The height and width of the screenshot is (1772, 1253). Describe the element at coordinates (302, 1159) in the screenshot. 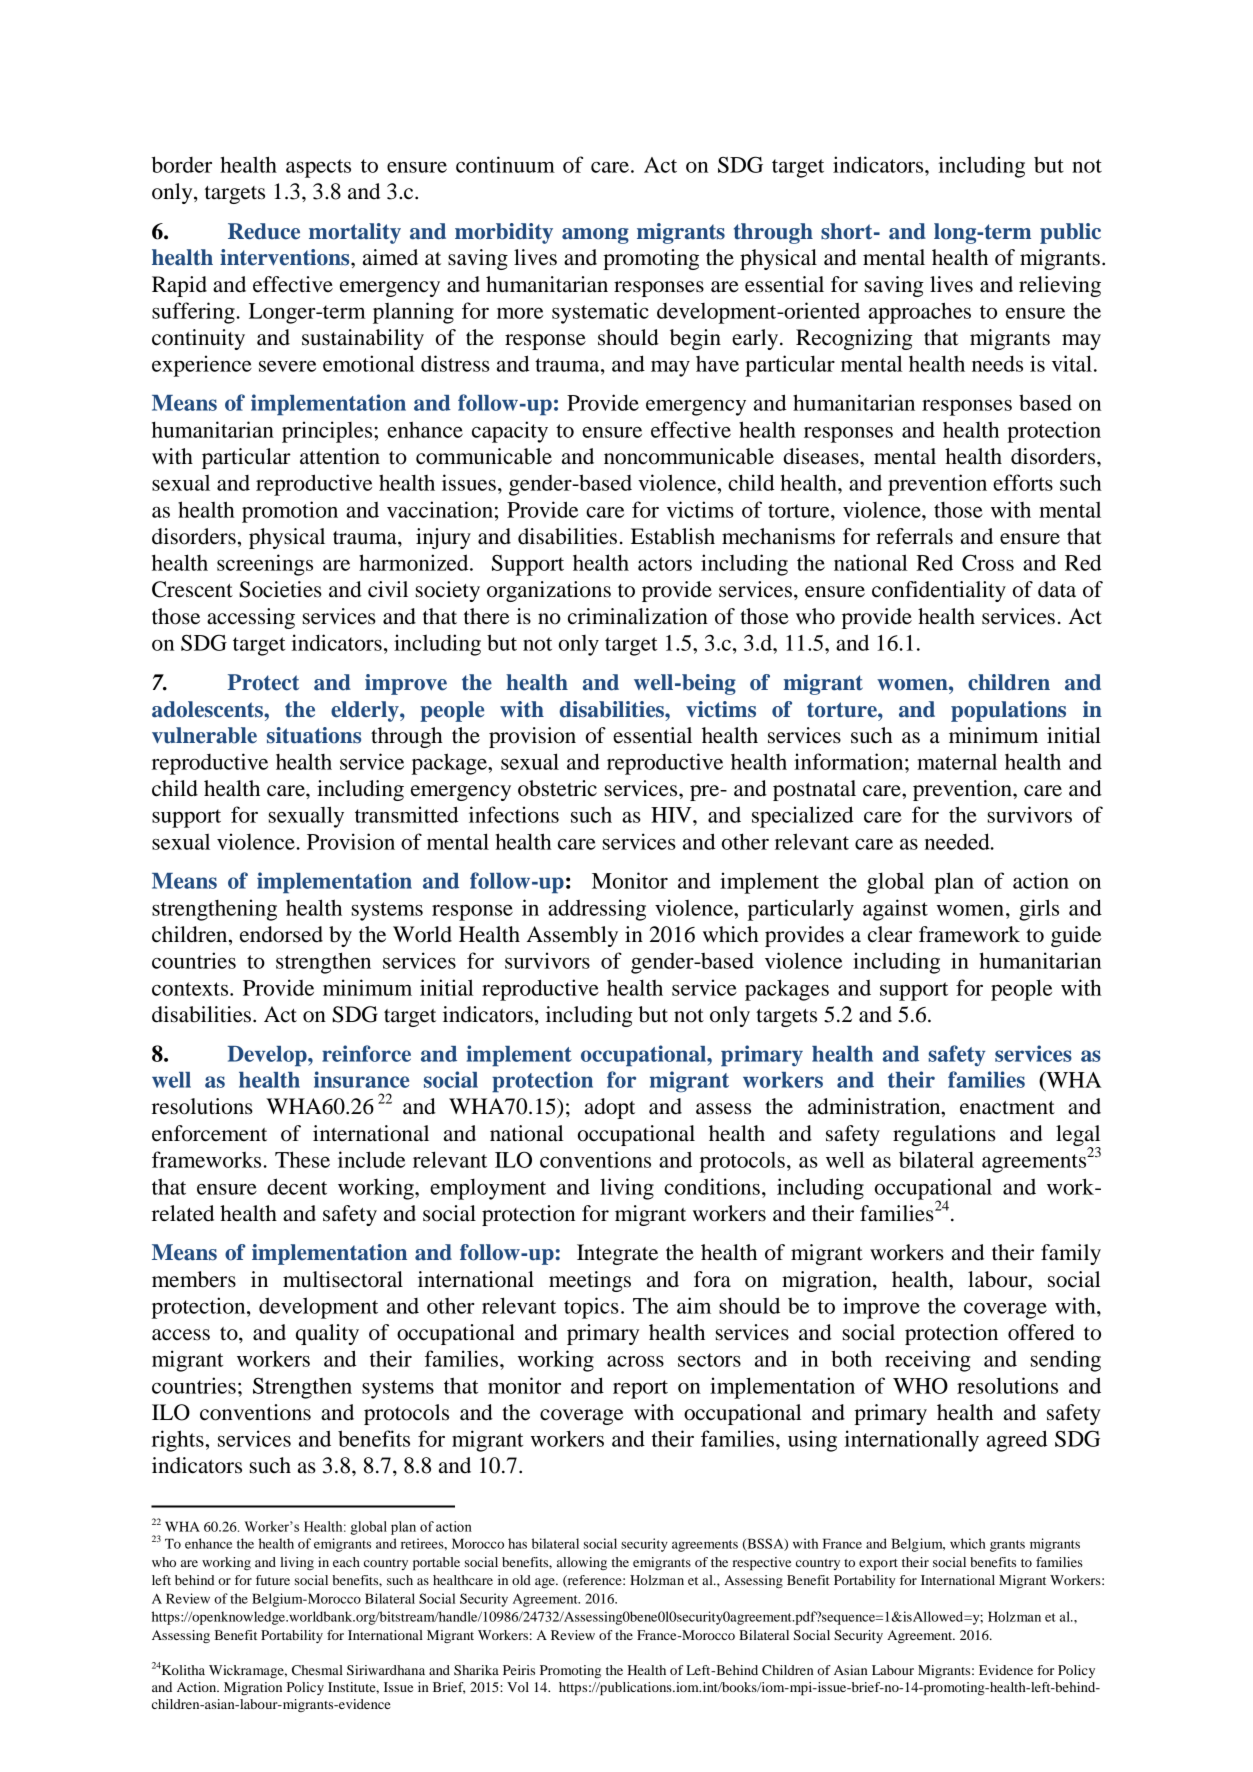

I see `These` at that location.
